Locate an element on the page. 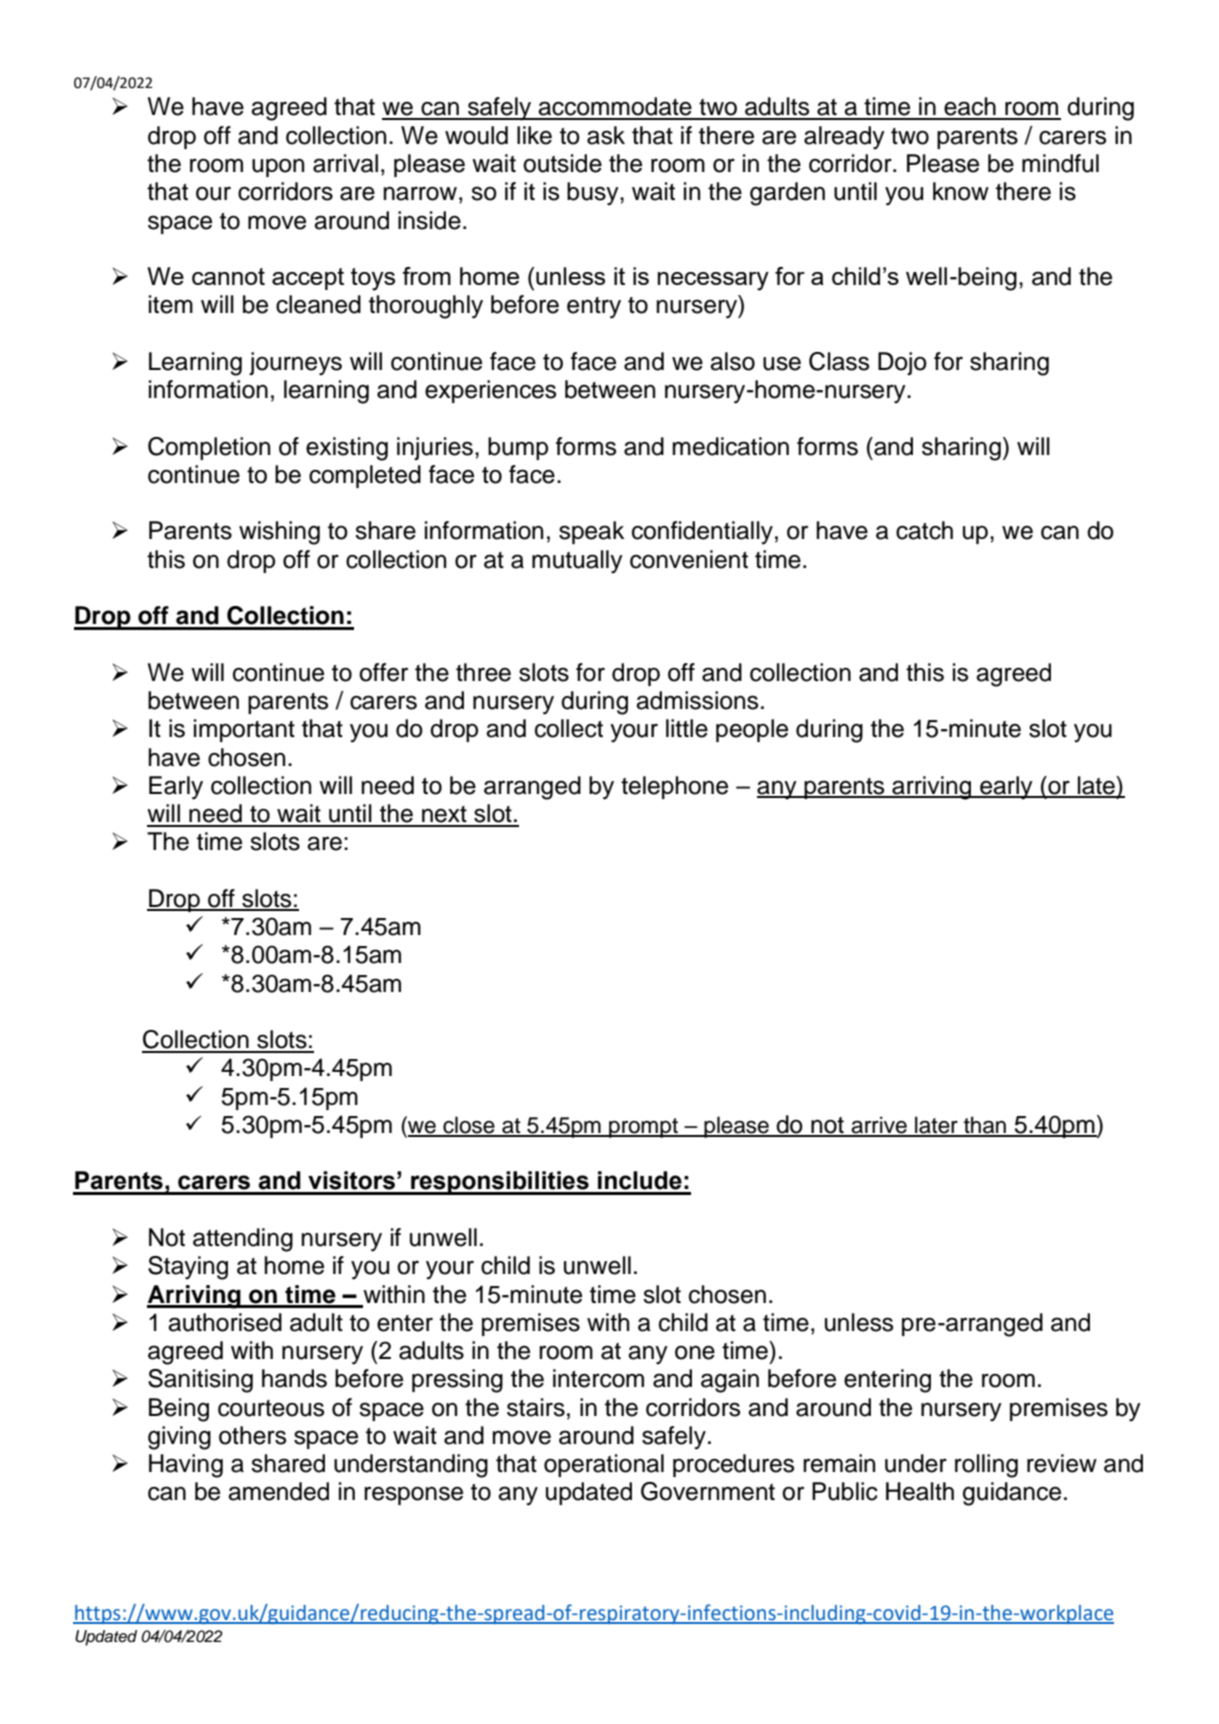 This document has height=1724, width=1219. others is located at coordinates (252, 1435).
